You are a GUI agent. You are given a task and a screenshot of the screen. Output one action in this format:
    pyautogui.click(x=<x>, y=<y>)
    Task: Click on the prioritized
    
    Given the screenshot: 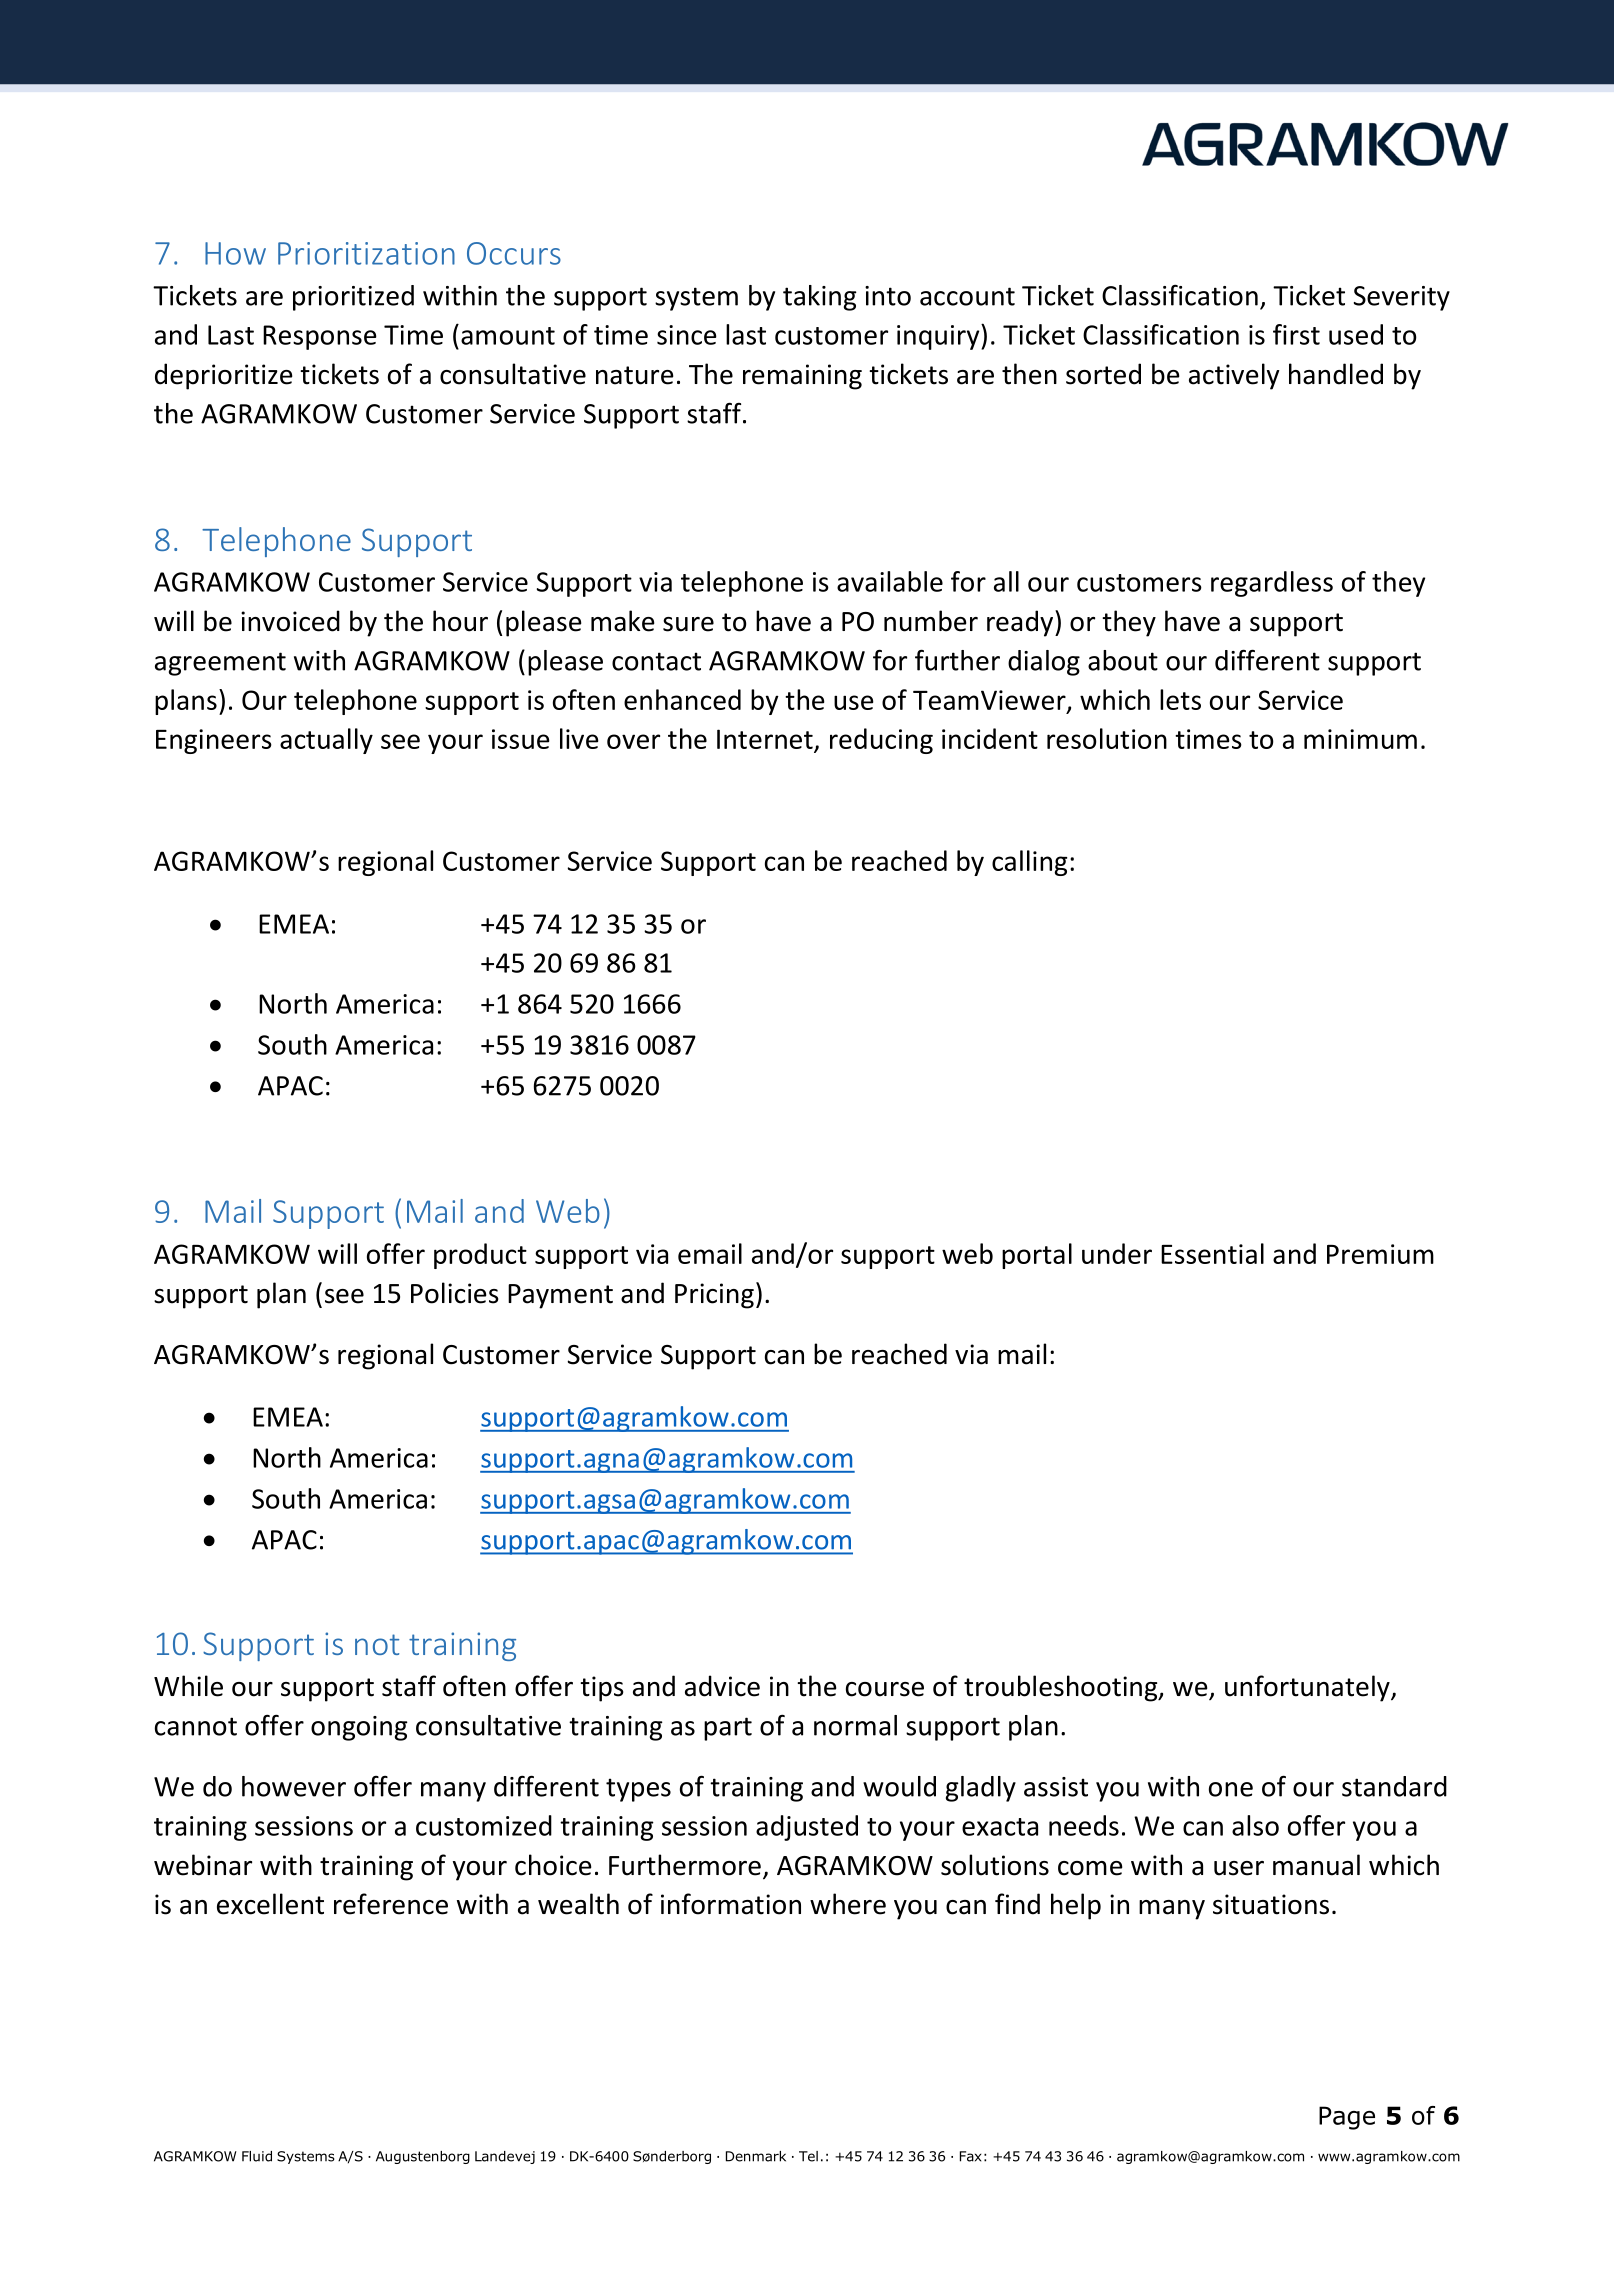 What is the action you would take?
    pyautogui.click(x=353, y=298)
